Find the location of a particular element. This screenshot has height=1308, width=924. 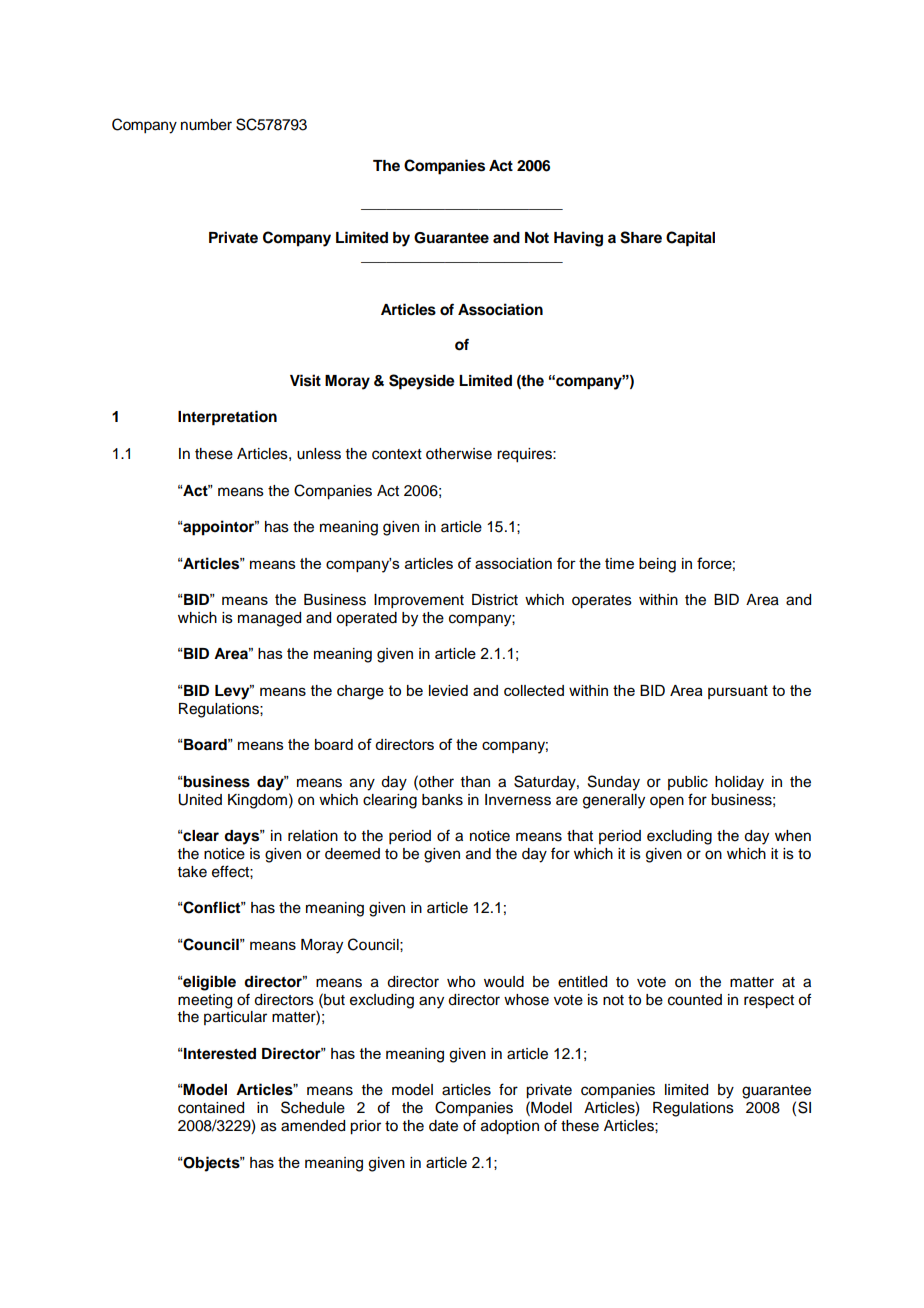

District is located at coordinates (495, 600).
